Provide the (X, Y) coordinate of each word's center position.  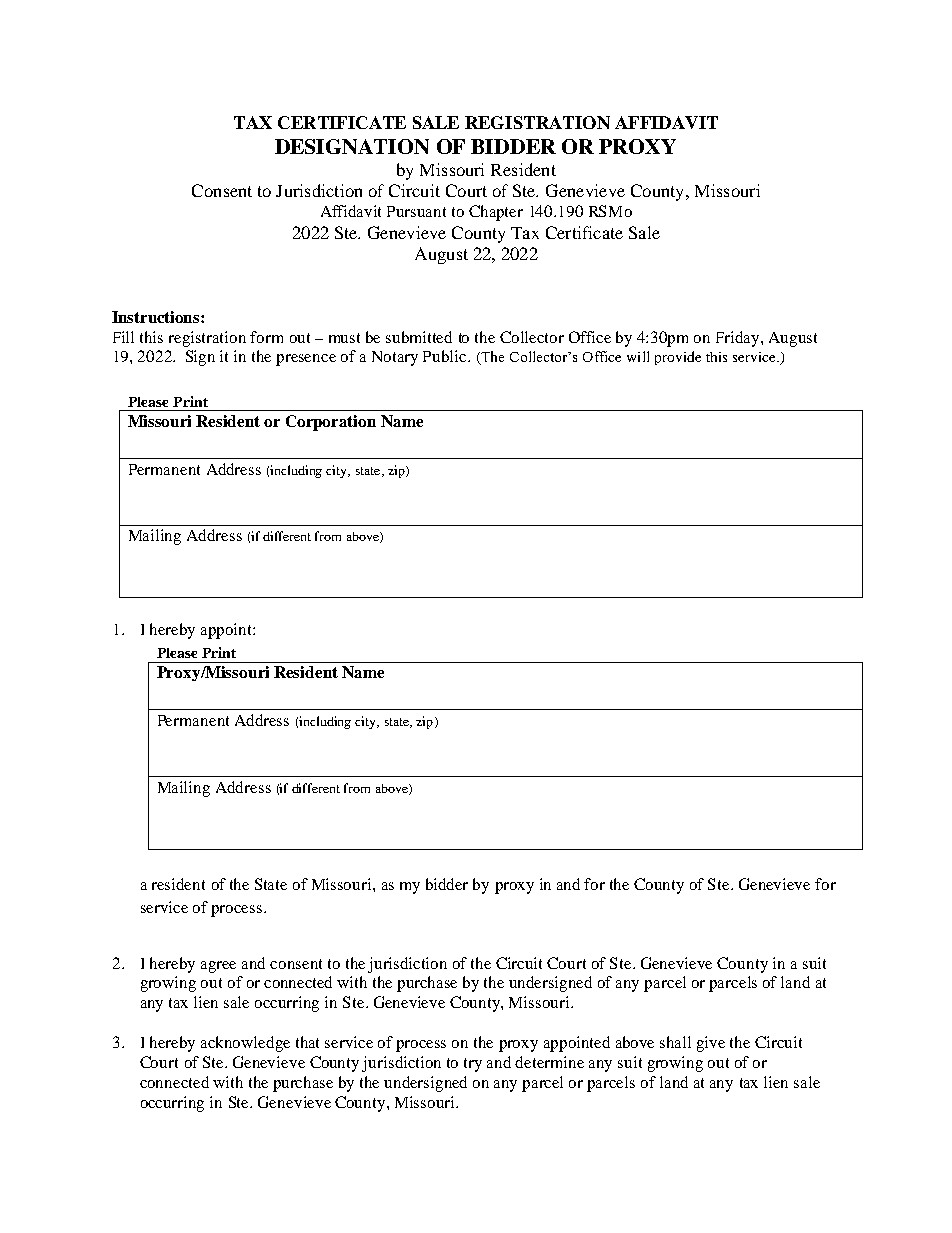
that (307, 1042)
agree (218, 967)
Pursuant (416, 211)
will (638, 356)
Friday (739, 339)
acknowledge (245, 1044)
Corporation (331, 423)
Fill (123, 337)
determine (549, 1062)
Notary (395, 358)
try (473, 1065)
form (266, 337)
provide (678, 358)
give (711, 1044)
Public (446, 356)
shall (675, 1042)
